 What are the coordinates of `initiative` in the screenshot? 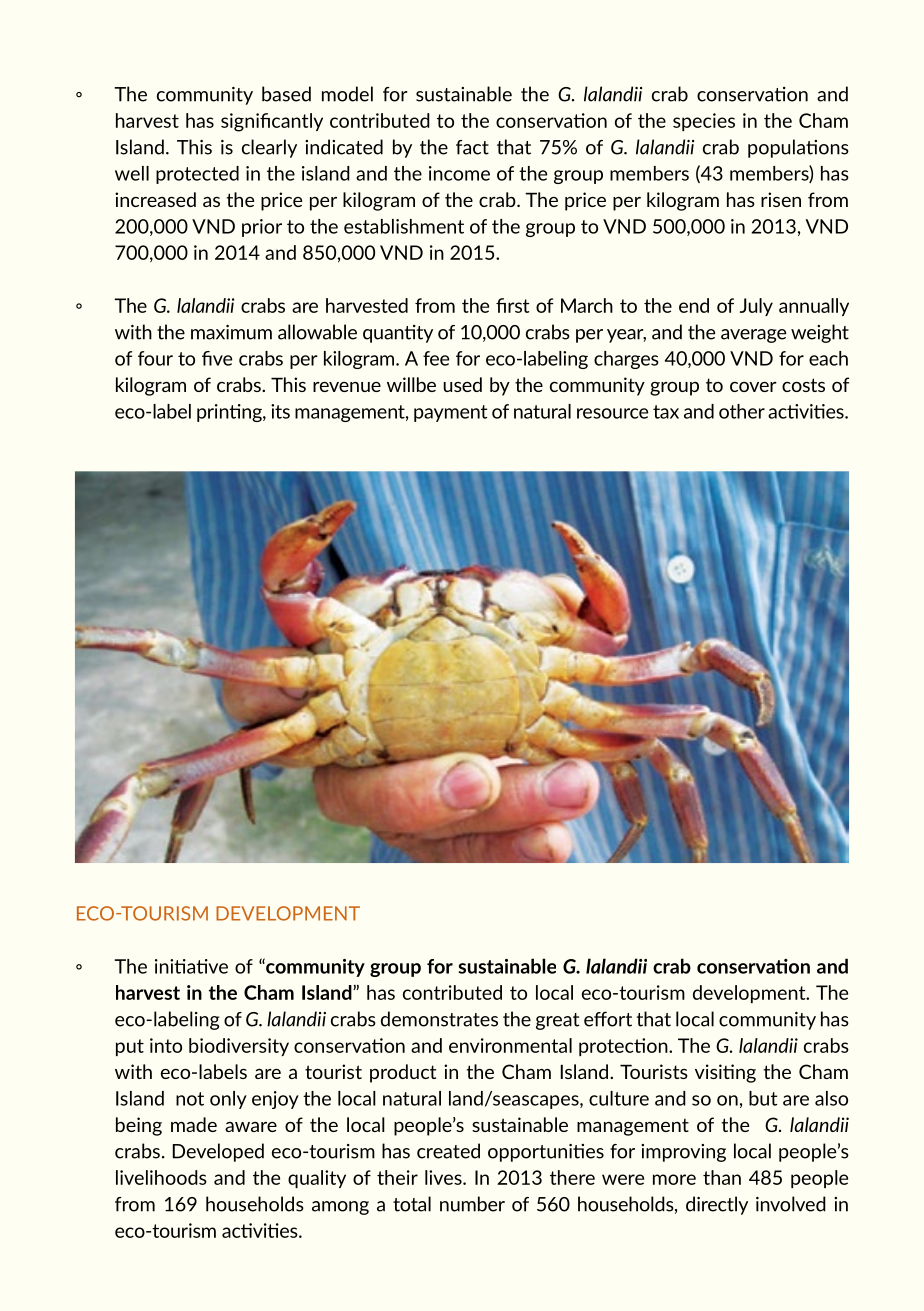 It's located at (191, 966).
